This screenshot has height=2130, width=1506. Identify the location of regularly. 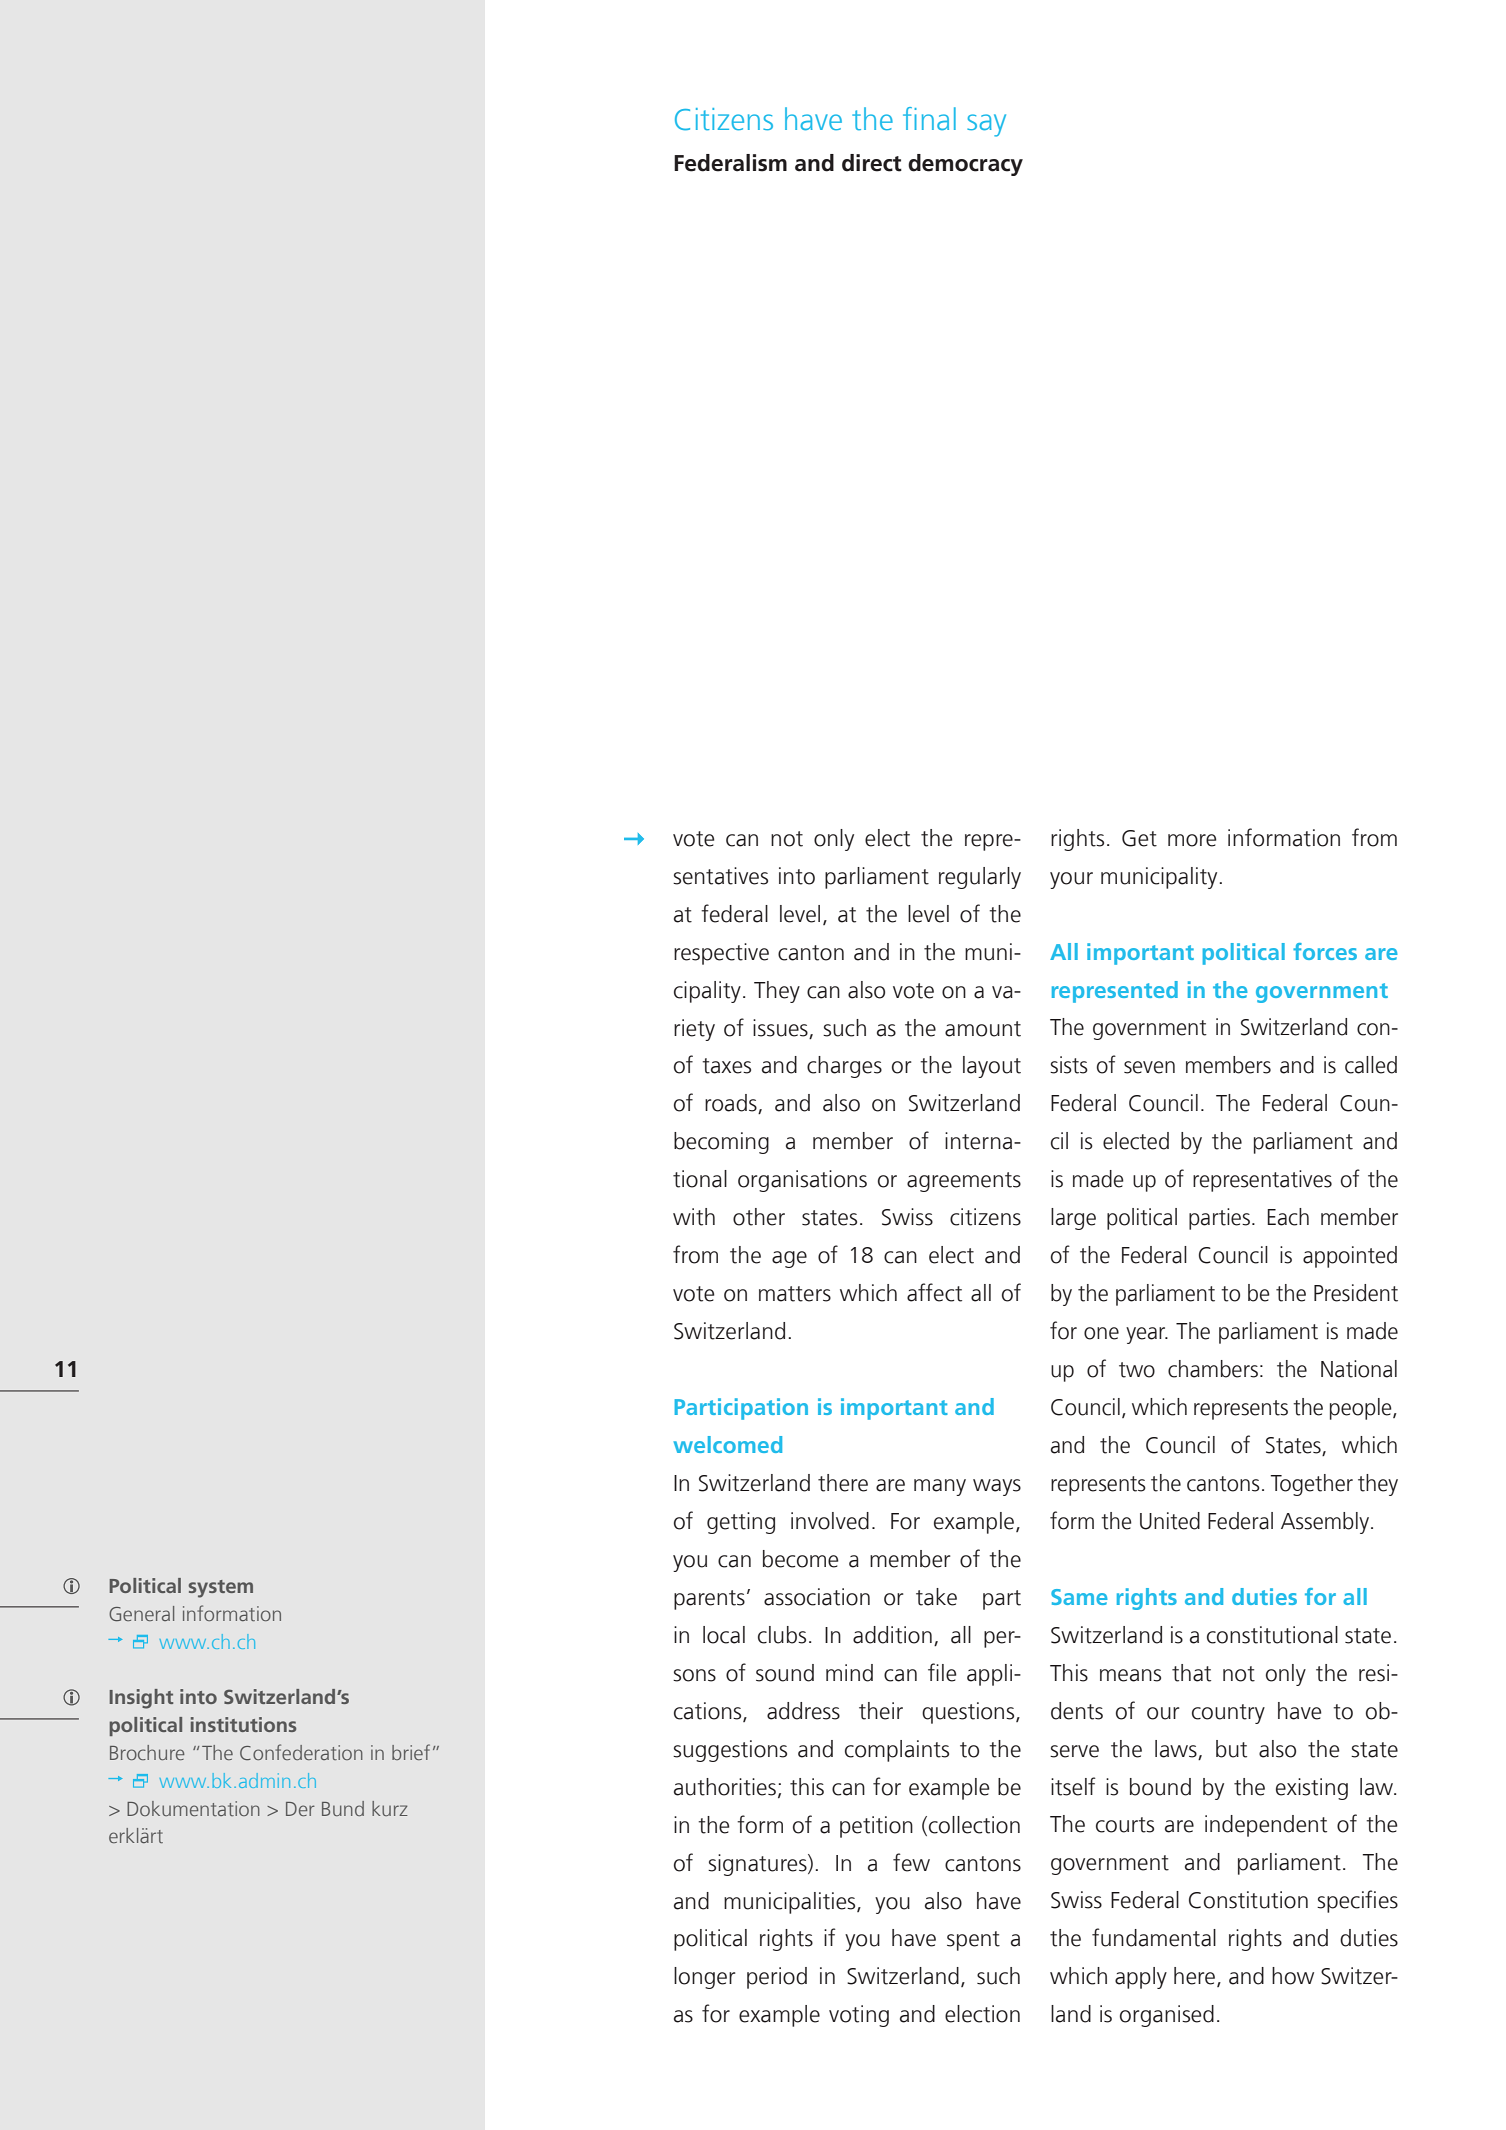
(980, 878).
